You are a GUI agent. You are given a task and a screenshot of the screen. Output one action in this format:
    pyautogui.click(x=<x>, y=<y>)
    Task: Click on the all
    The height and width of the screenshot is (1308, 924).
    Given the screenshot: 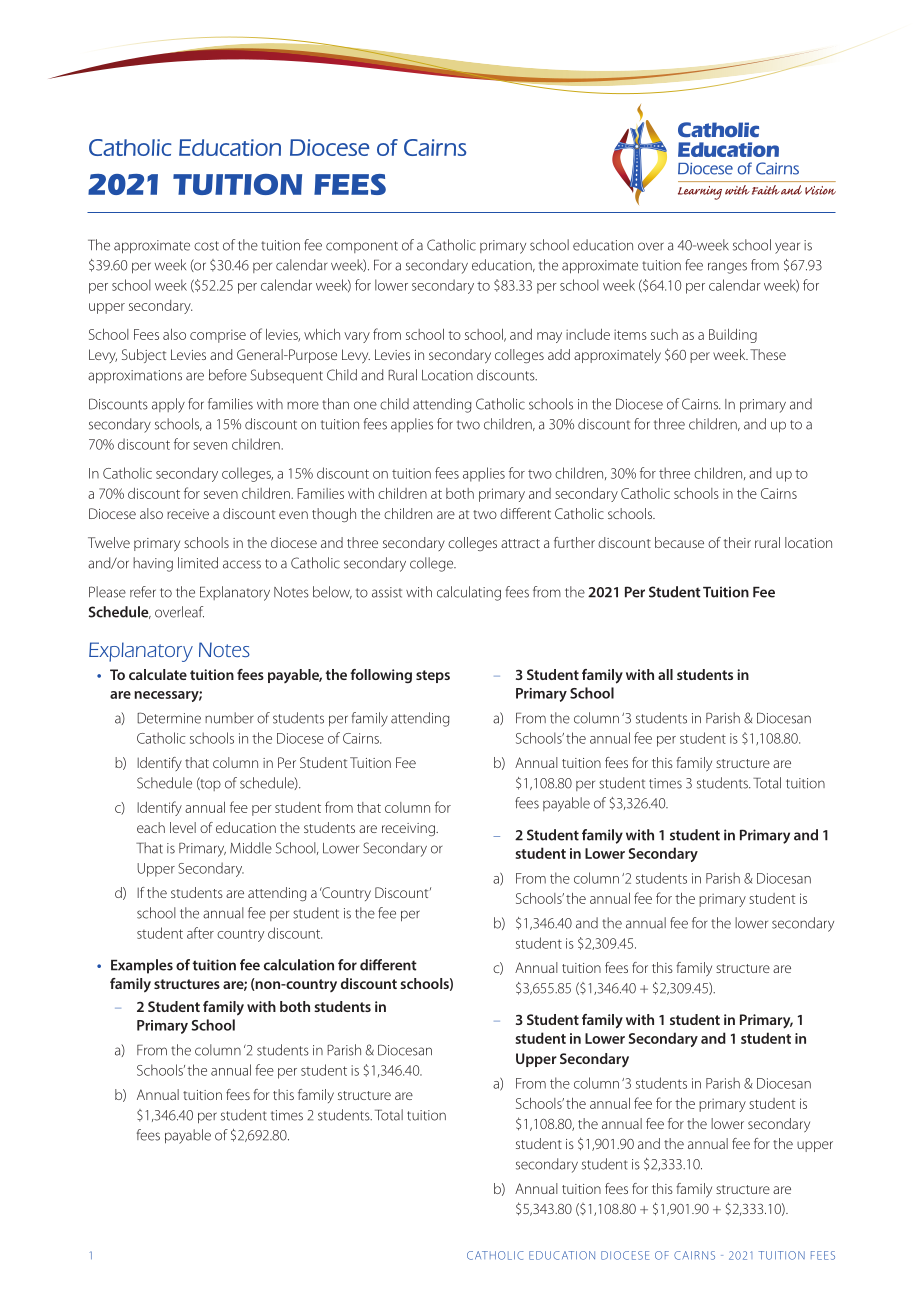 What is the action you would take?
    pyautogui.click(x=665, y=674)
